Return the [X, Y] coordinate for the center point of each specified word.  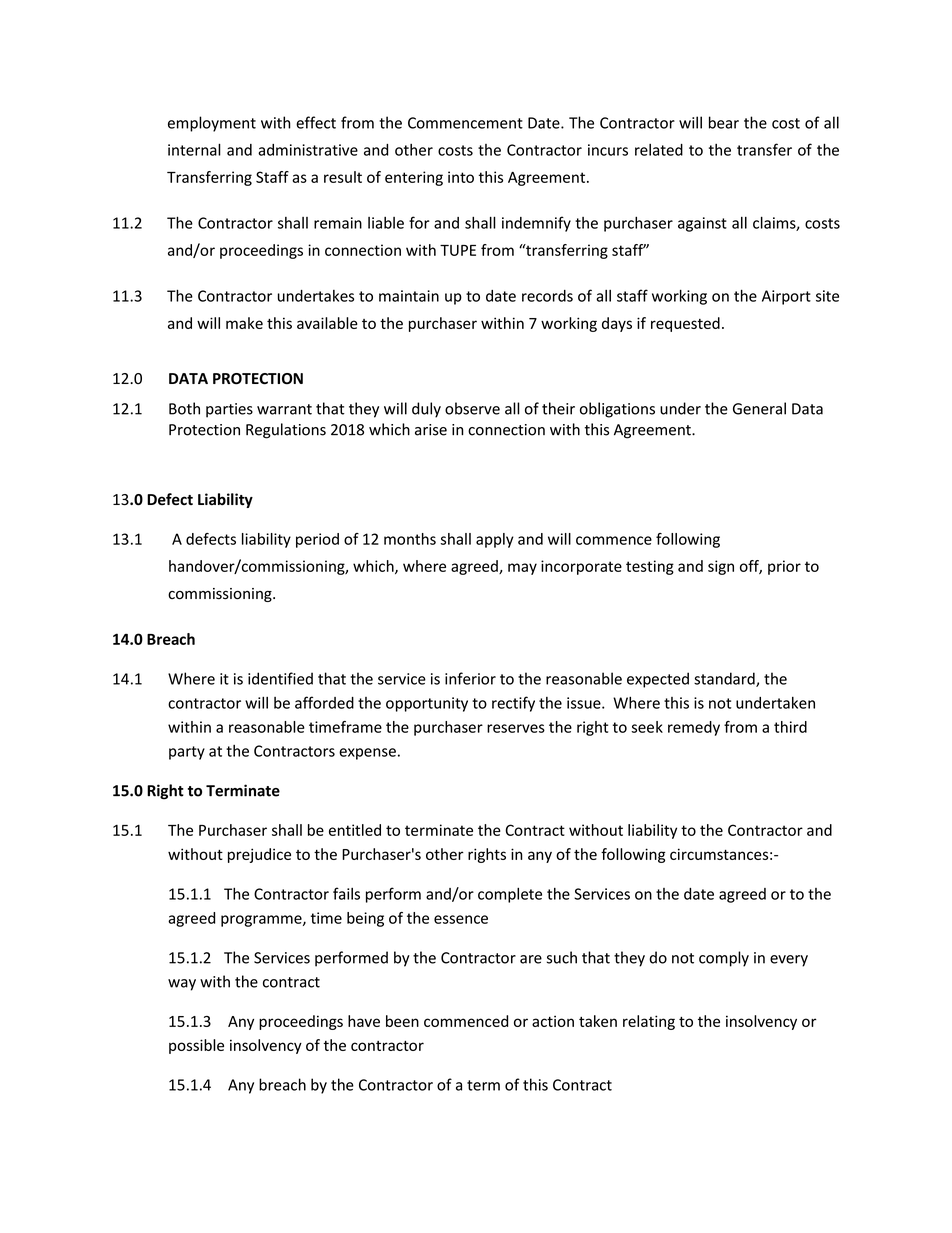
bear [724, 122]
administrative [308, 150]
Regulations [286, 431]
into [461, 177]
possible [196, 1046]
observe [472, 408]
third [790, 727]
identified [280, 678]
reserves [516, 728]
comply [724, 959]
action [553, 1021]
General [759, 408]
